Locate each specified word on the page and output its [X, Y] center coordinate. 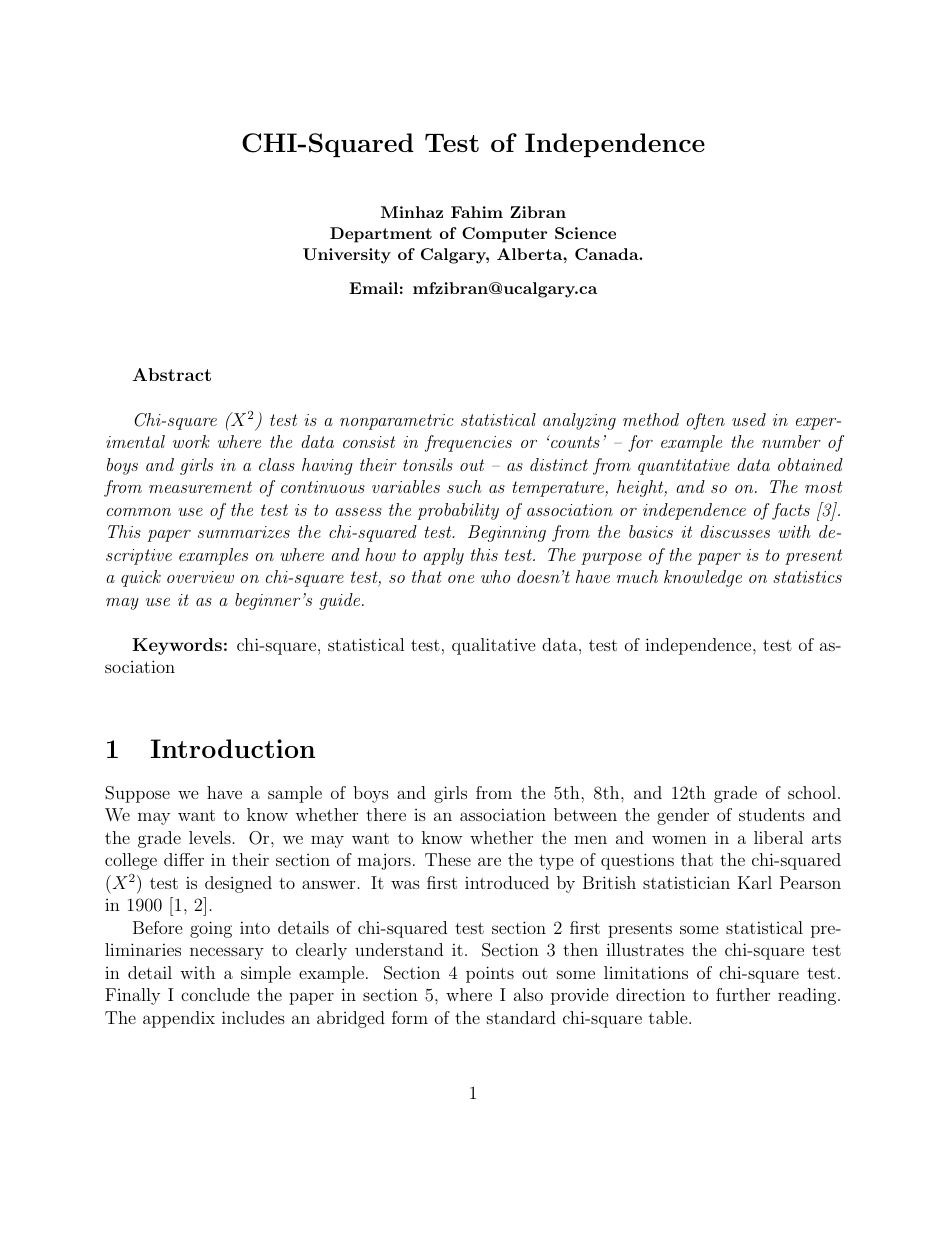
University [347, 256]
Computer [504, 235]
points [490, 974]
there [386, 814]
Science [585, 233]
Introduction [233, 748]
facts [791, 511]
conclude [215, 994]
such [464, 486]
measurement [200, 487]
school [812, 792]
